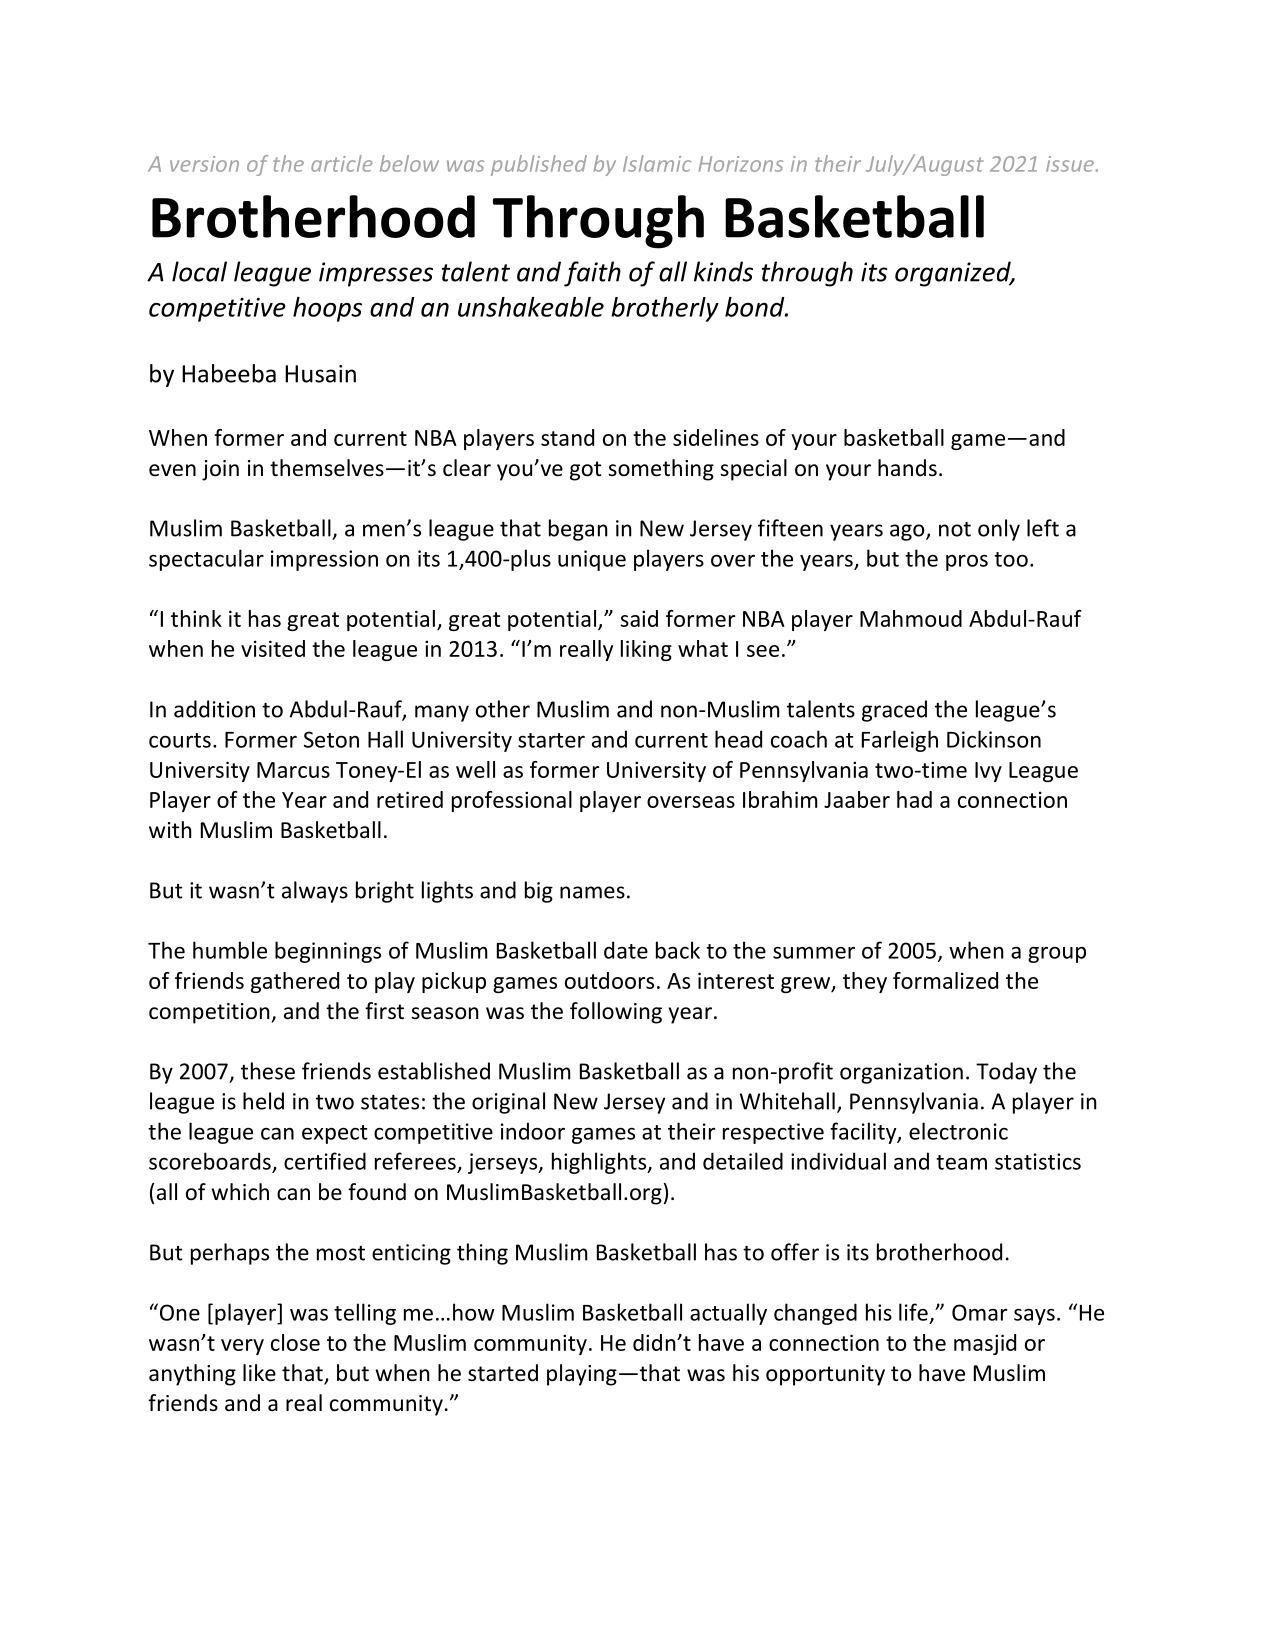 The width and height of the screenshot is (1261, 1631). Describe the element at coordinates (967, 563) in the screenshot. I see `pros` at that location.
